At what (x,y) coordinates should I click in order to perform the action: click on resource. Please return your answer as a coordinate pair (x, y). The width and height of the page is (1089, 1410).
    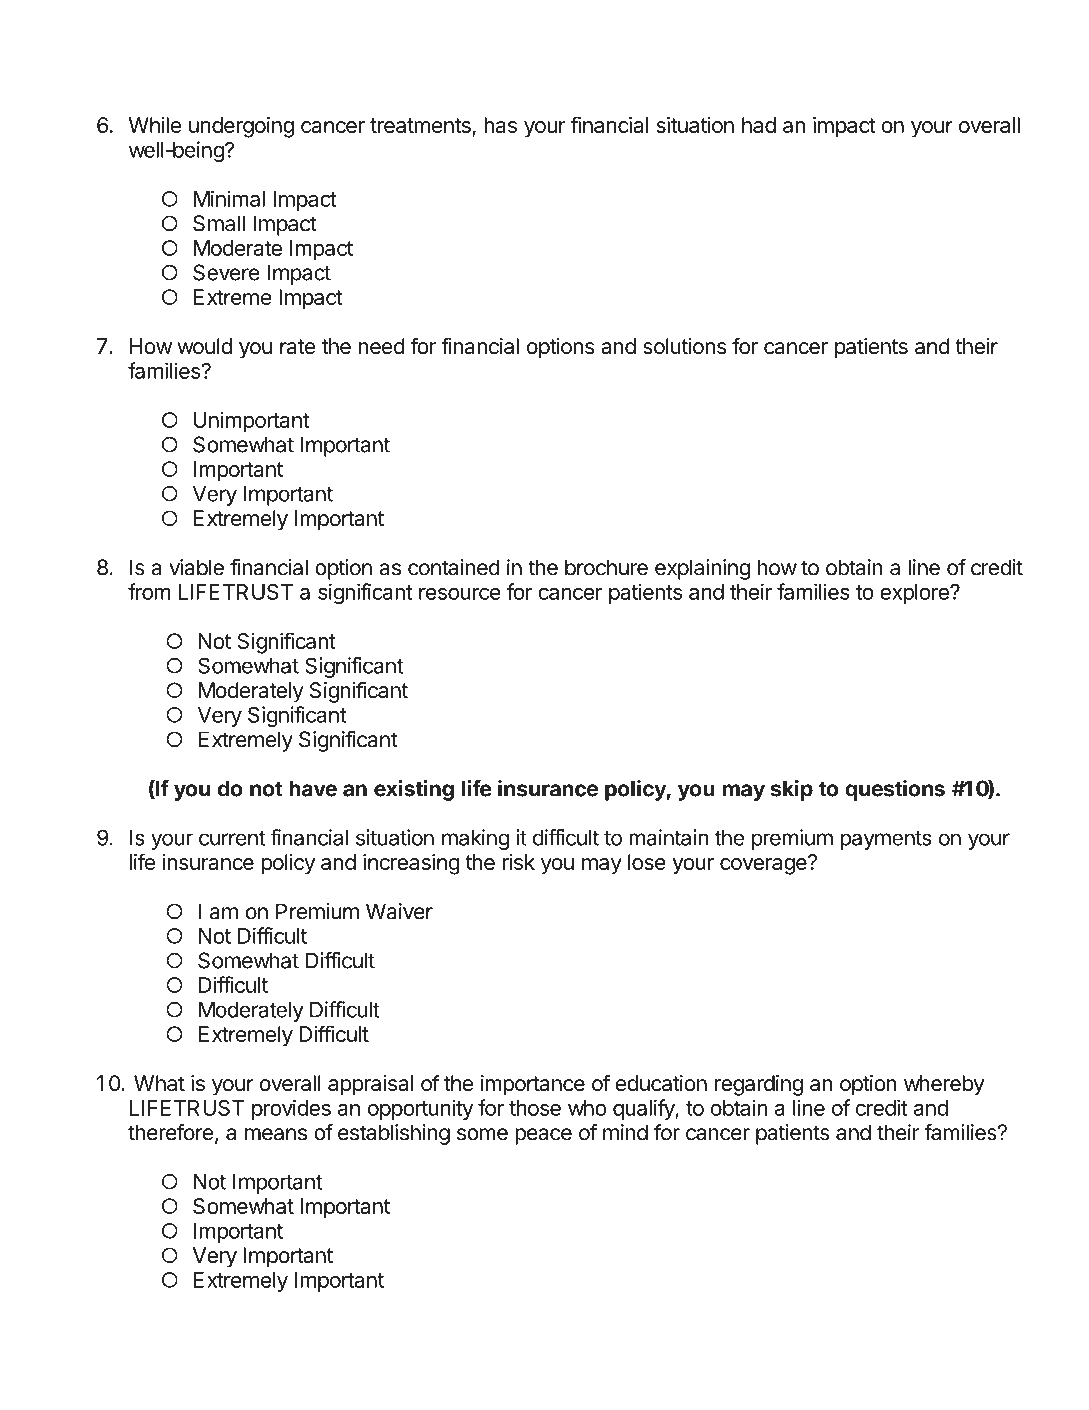
    Looking at the image, I should click on (460, 594).
